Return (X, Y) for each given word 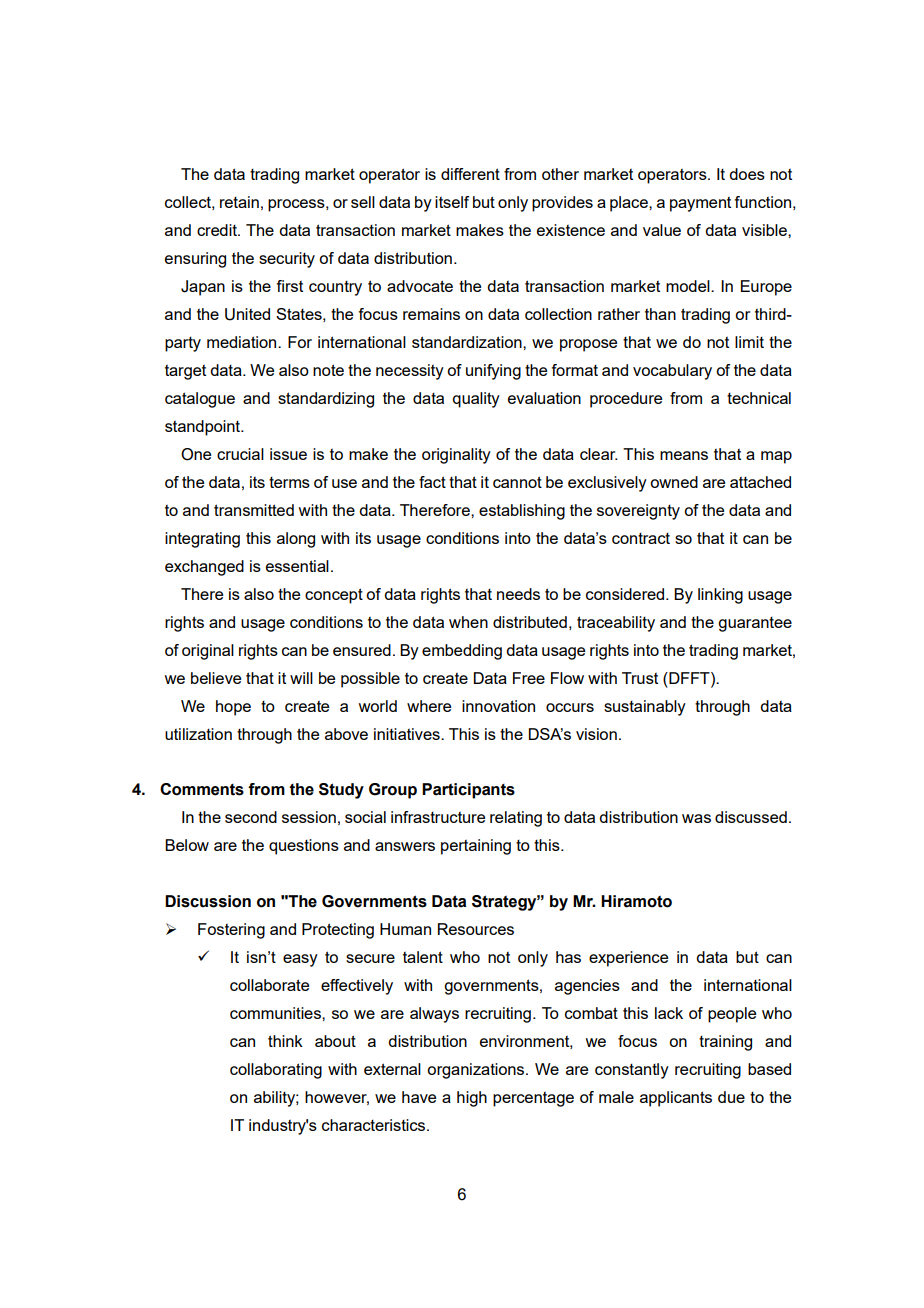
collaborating (276, 1071)
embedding (462, 652)
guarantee (755, 624)
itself (452, 202)
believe (216, 678)
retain (239, 202)
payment (700, 204)
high (472, 1099)
